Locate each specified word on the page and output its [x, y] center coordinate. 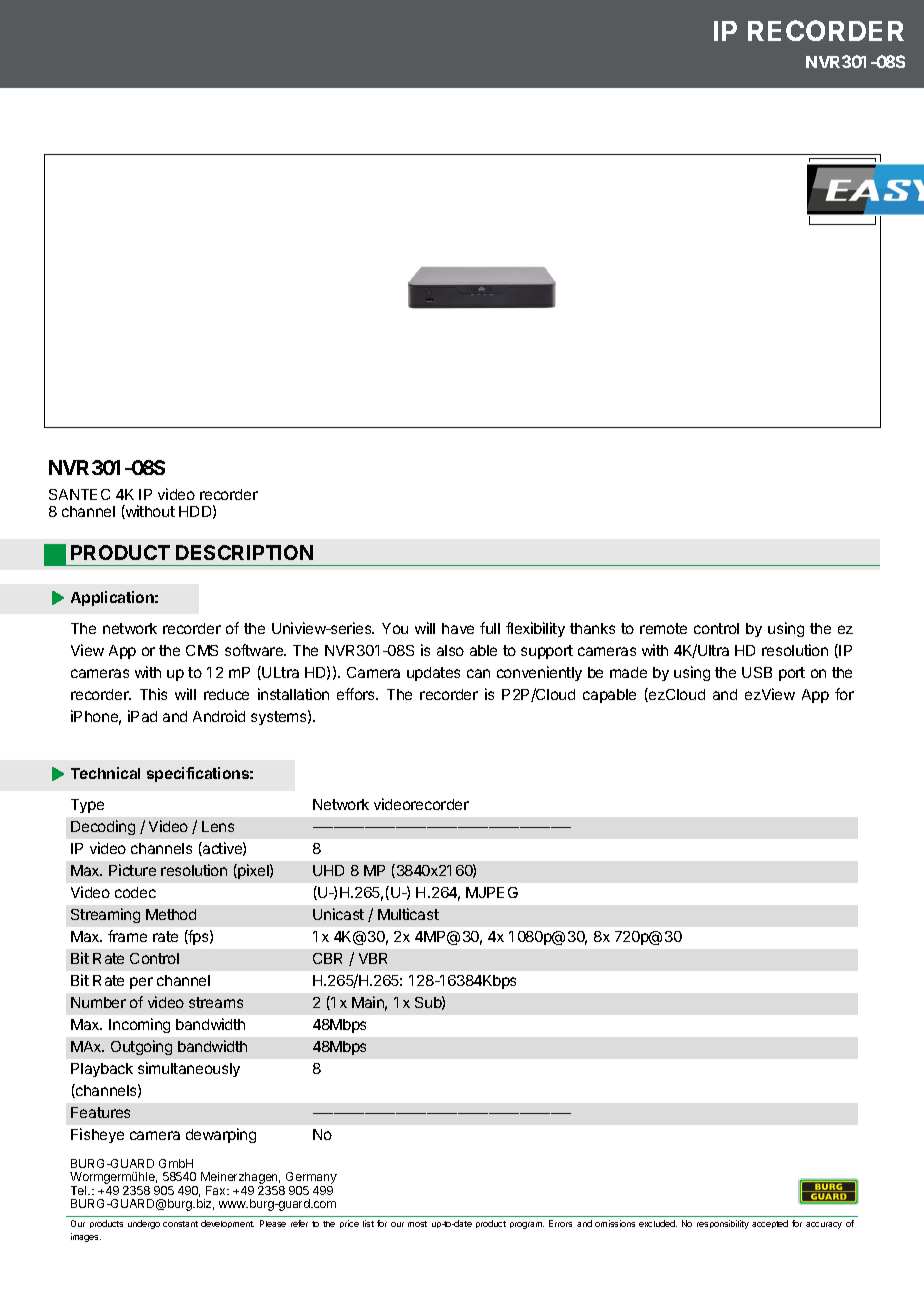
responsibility [723, 1224]
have [458, 628]
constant [180, 1224]
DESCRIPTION [244, 552]
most [417, 1224]
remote [663, 628]
